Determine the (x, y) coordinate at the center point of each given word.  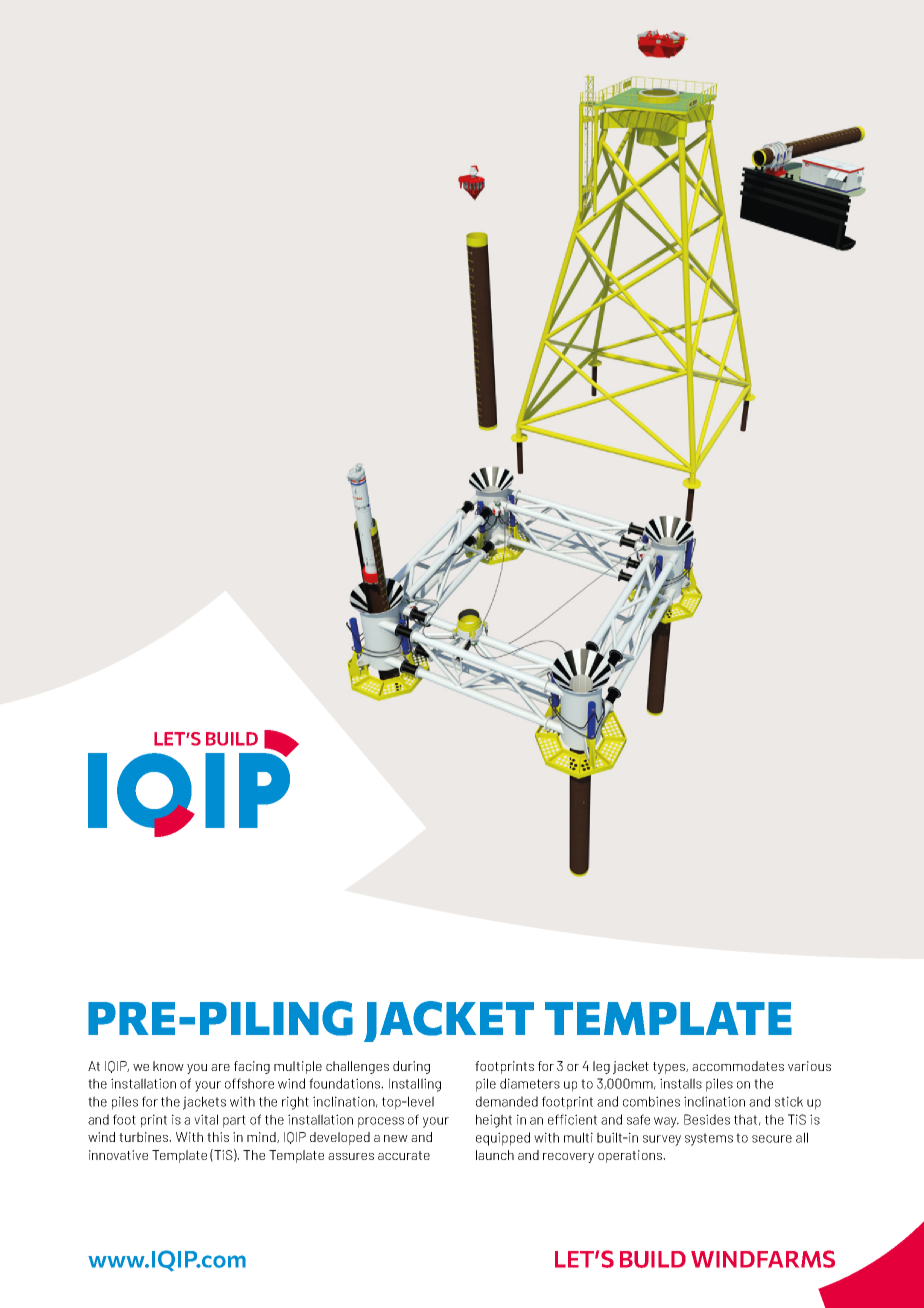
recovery (568, 1158)
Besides (707, 1119)
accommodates (738, 1066)
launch (495, 1155)
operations (631, 1156)
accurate (404, 1155)
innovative (118, 1155)
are (220, 1067)
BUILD (653, 1259)
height (494, 1121)
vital (206, 1119)
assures (351, 1156)
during (411, 1067)
